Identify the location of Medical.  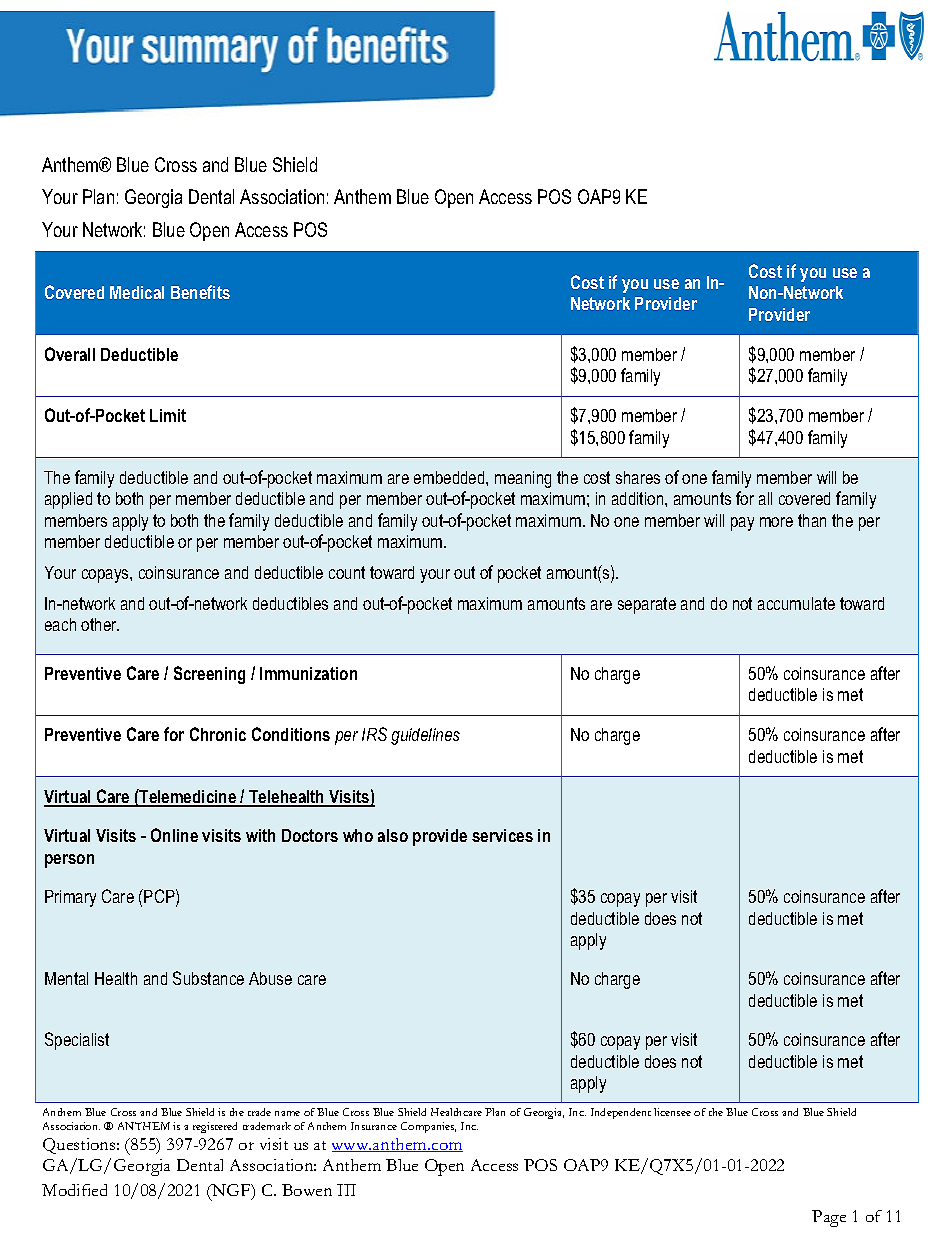
(137, 292).
